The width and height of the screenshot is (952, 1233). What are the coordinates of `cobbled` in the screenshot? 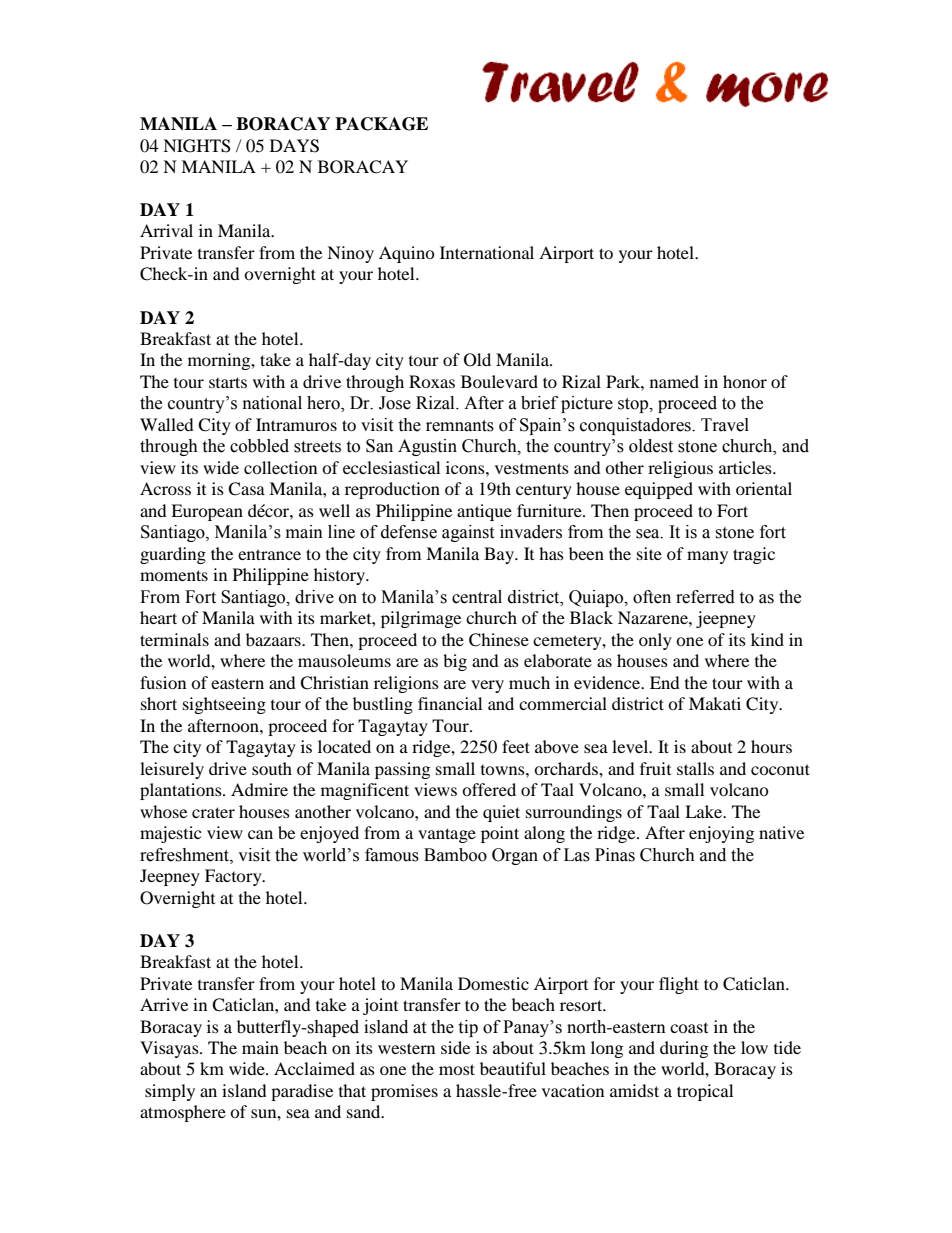 It's located at (259, 446).
